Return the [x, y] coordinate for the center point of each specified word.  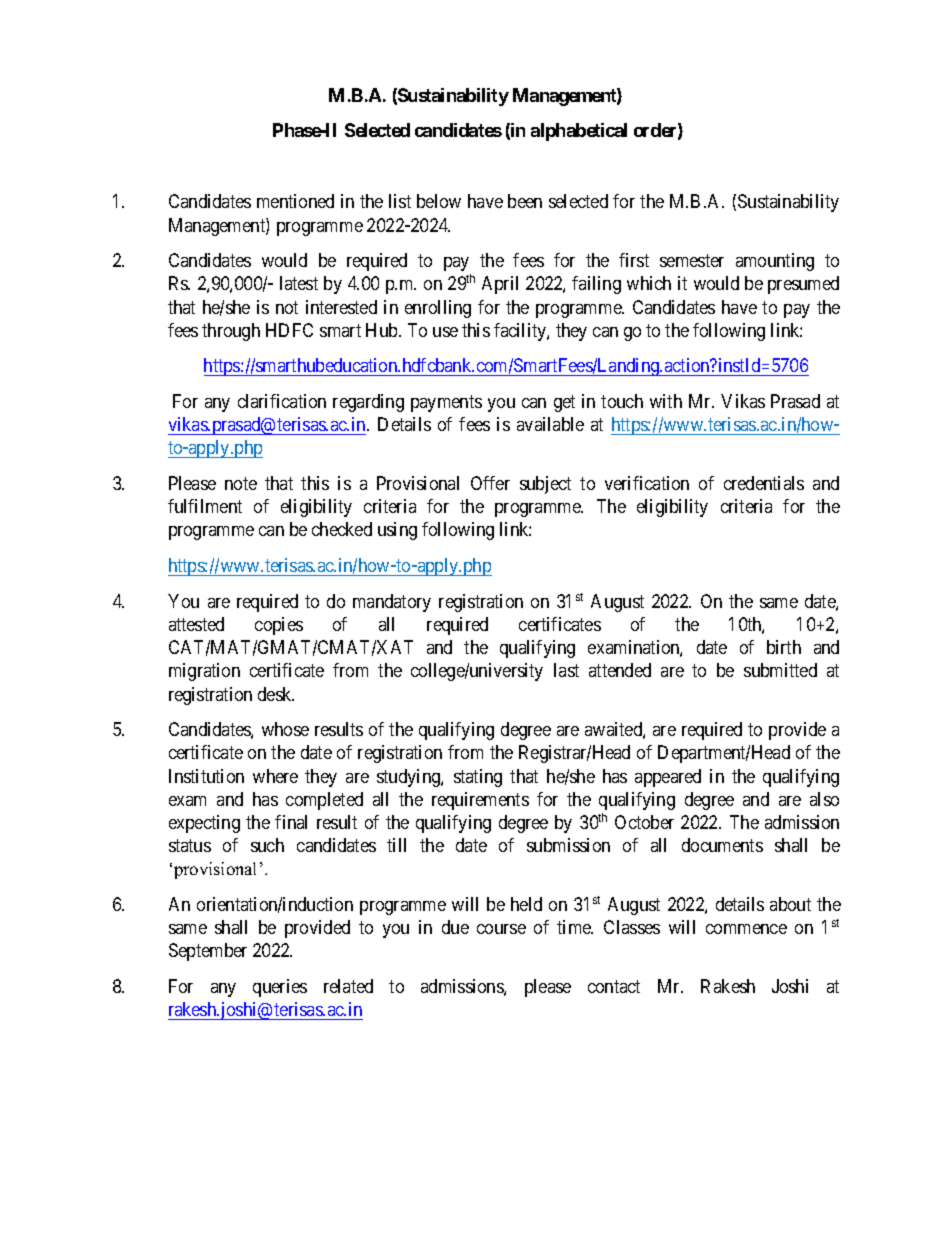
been [525, 201]
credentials [764, 483]
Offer [490, 483]
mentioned [295, 201]
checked [342, 529]
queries [280, 988]
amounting [775, 262]
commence [746, 929]
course [501, 929]
